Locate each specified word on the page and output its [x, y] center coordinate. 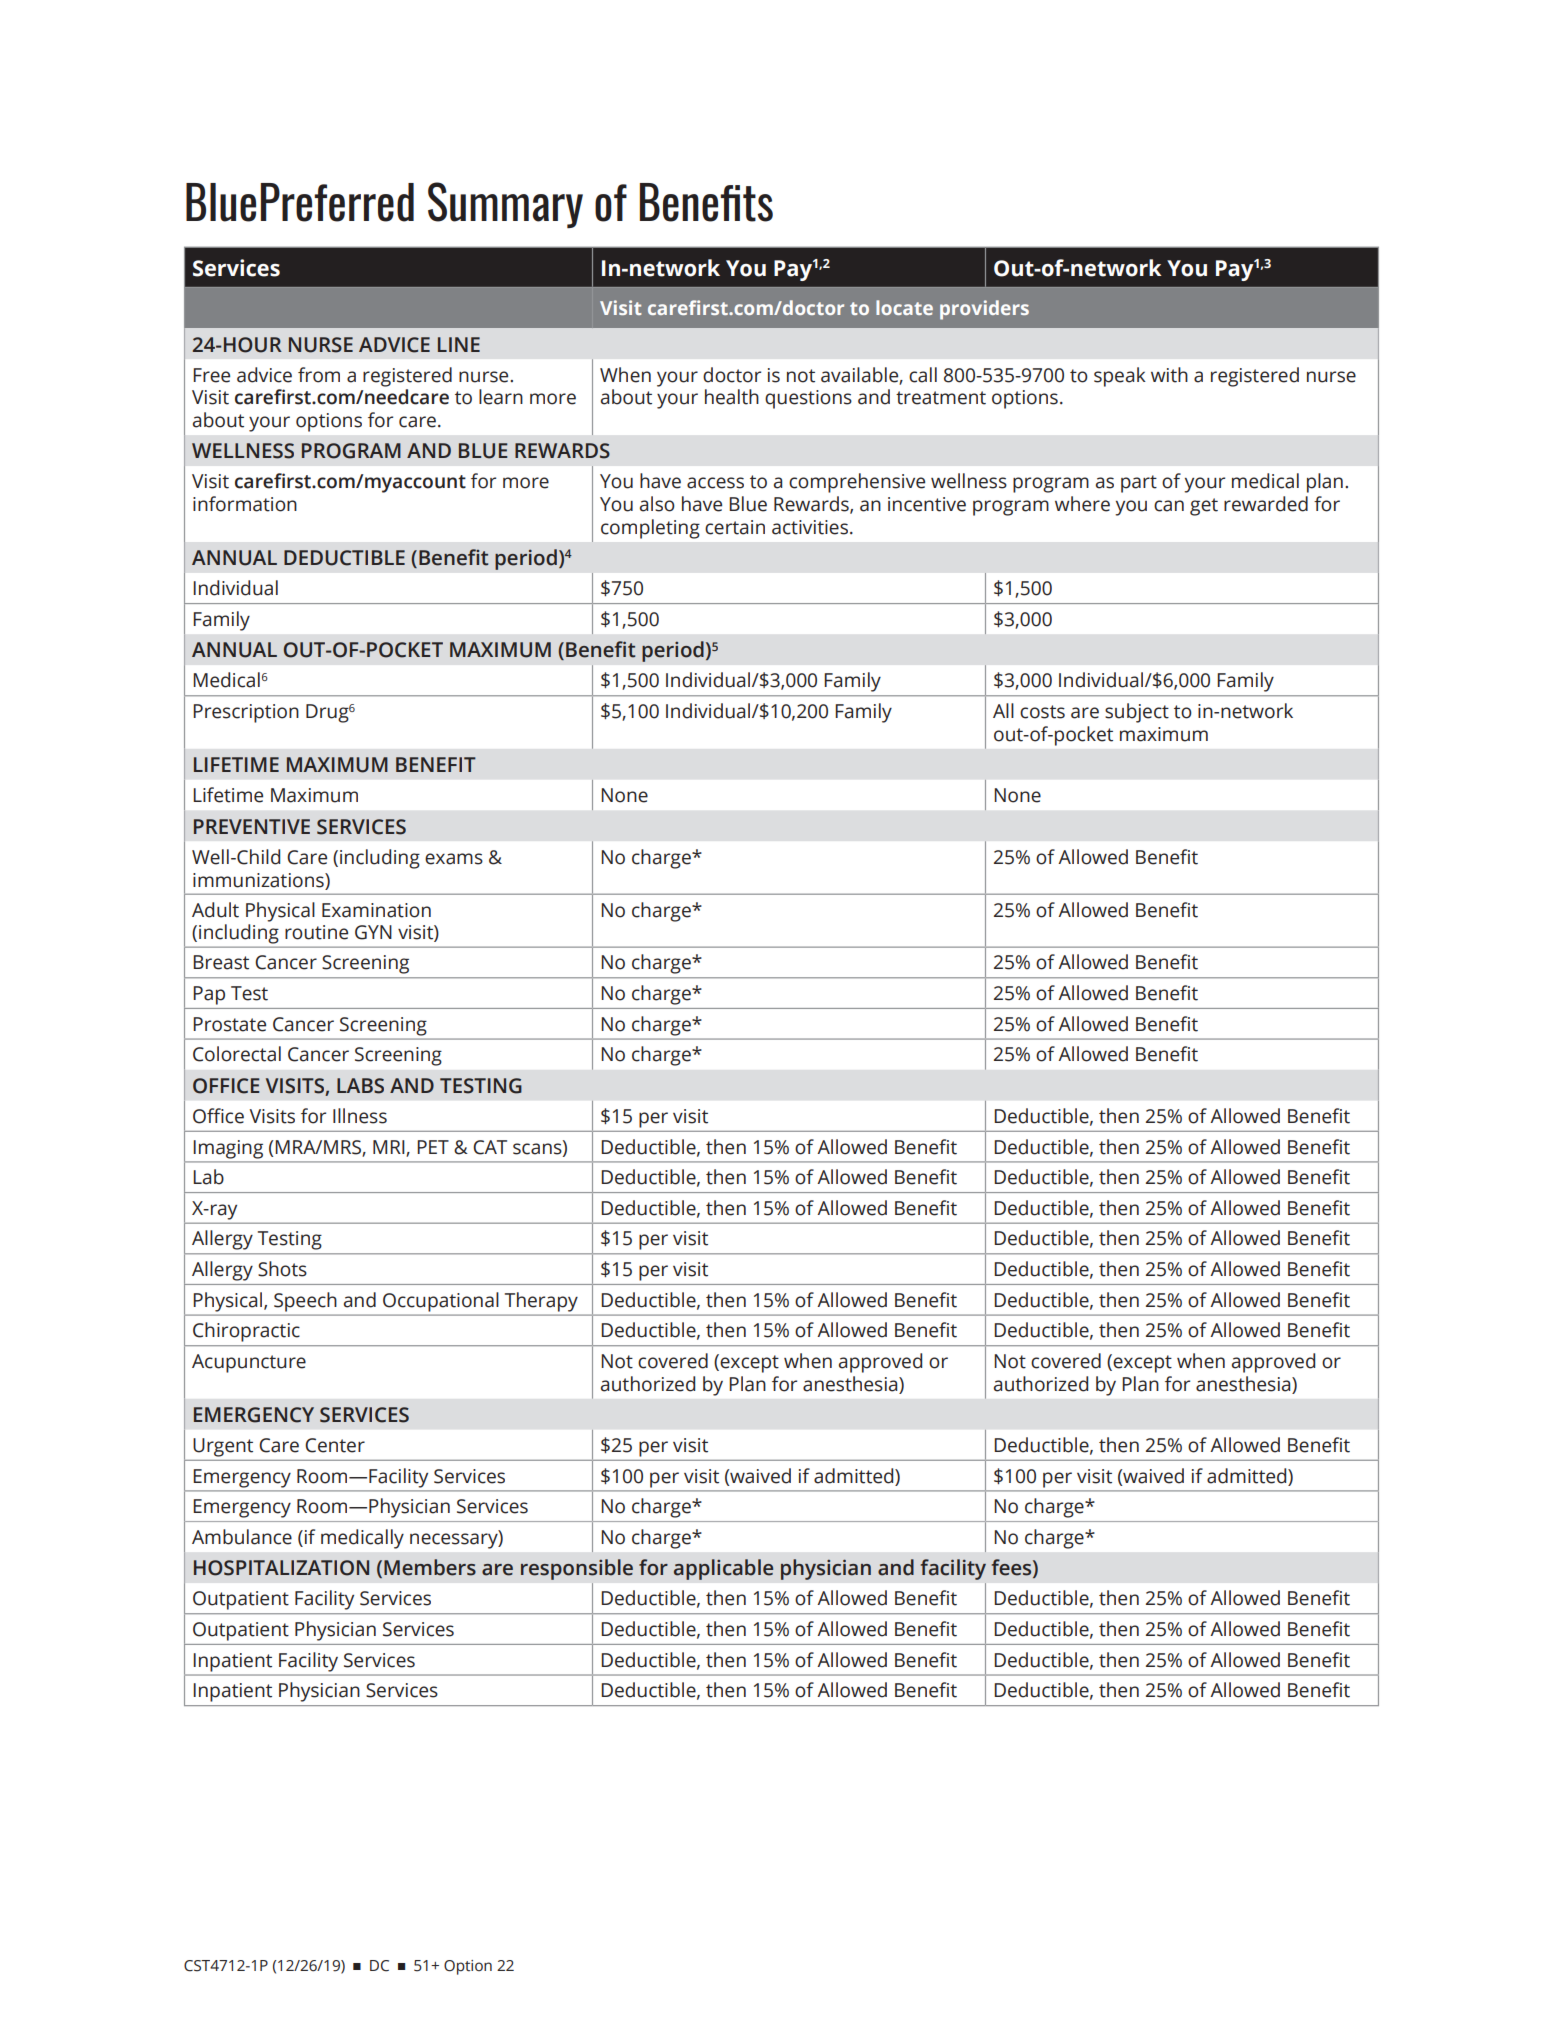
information [245, 504]
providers [984, 310]
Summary [505, 205]
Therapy [541, 1302]
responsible [577, 1569]
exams [454, 859]
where [1082, 504]
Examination [376, 910]
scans [538, 1148]
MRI [390, 1148]
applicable [723, 1569]
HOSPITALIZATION [281, 1568]
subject [1137, 713]
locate [904, 307]
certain [735, 527]
